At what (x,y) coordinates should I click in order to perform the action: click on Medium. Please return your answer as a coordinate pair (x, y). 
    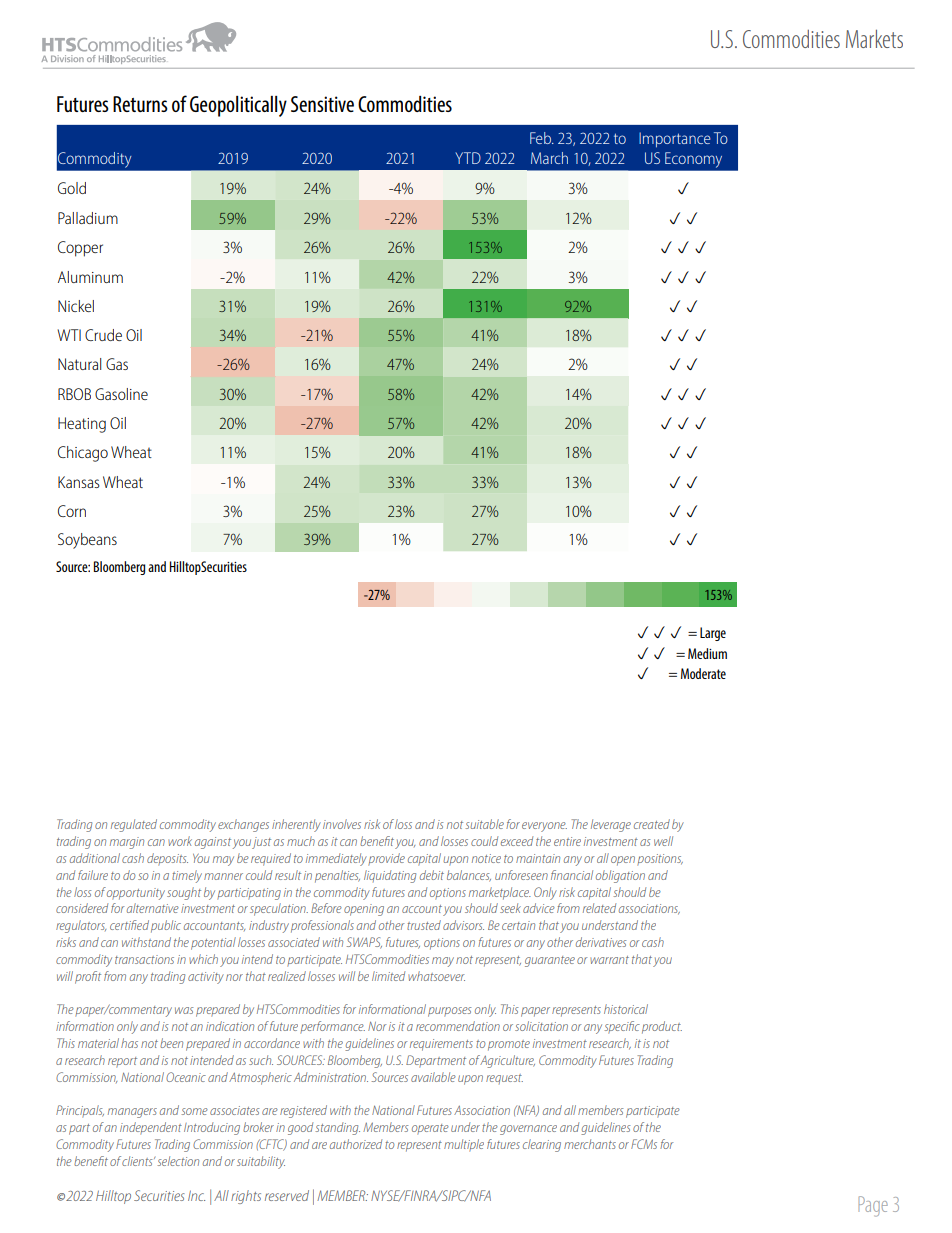
    Looking at the image, I should click on (707, 653).
